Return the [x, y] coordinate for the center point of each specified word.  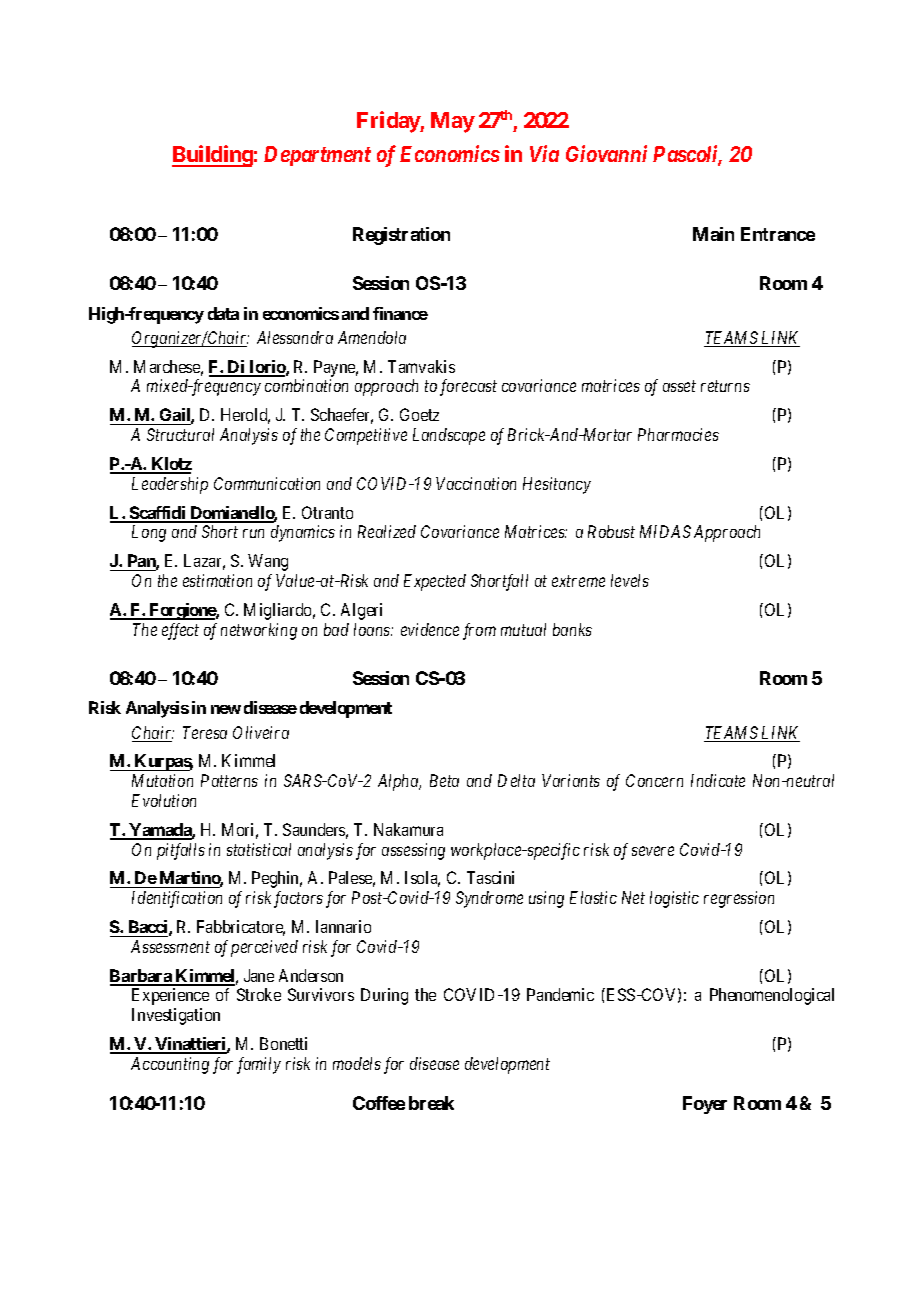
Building [212, 156]
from [479, 631]
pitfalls [181, 851]
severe [653, 851]
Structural [180, 434]
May [453, 122]
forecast [468, 387]
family [259, 1065]
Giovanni [606, 153]
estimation [217, 580]
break [431, 1103]
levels [630, 580]
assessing [413, 851]
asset [679, 386]
